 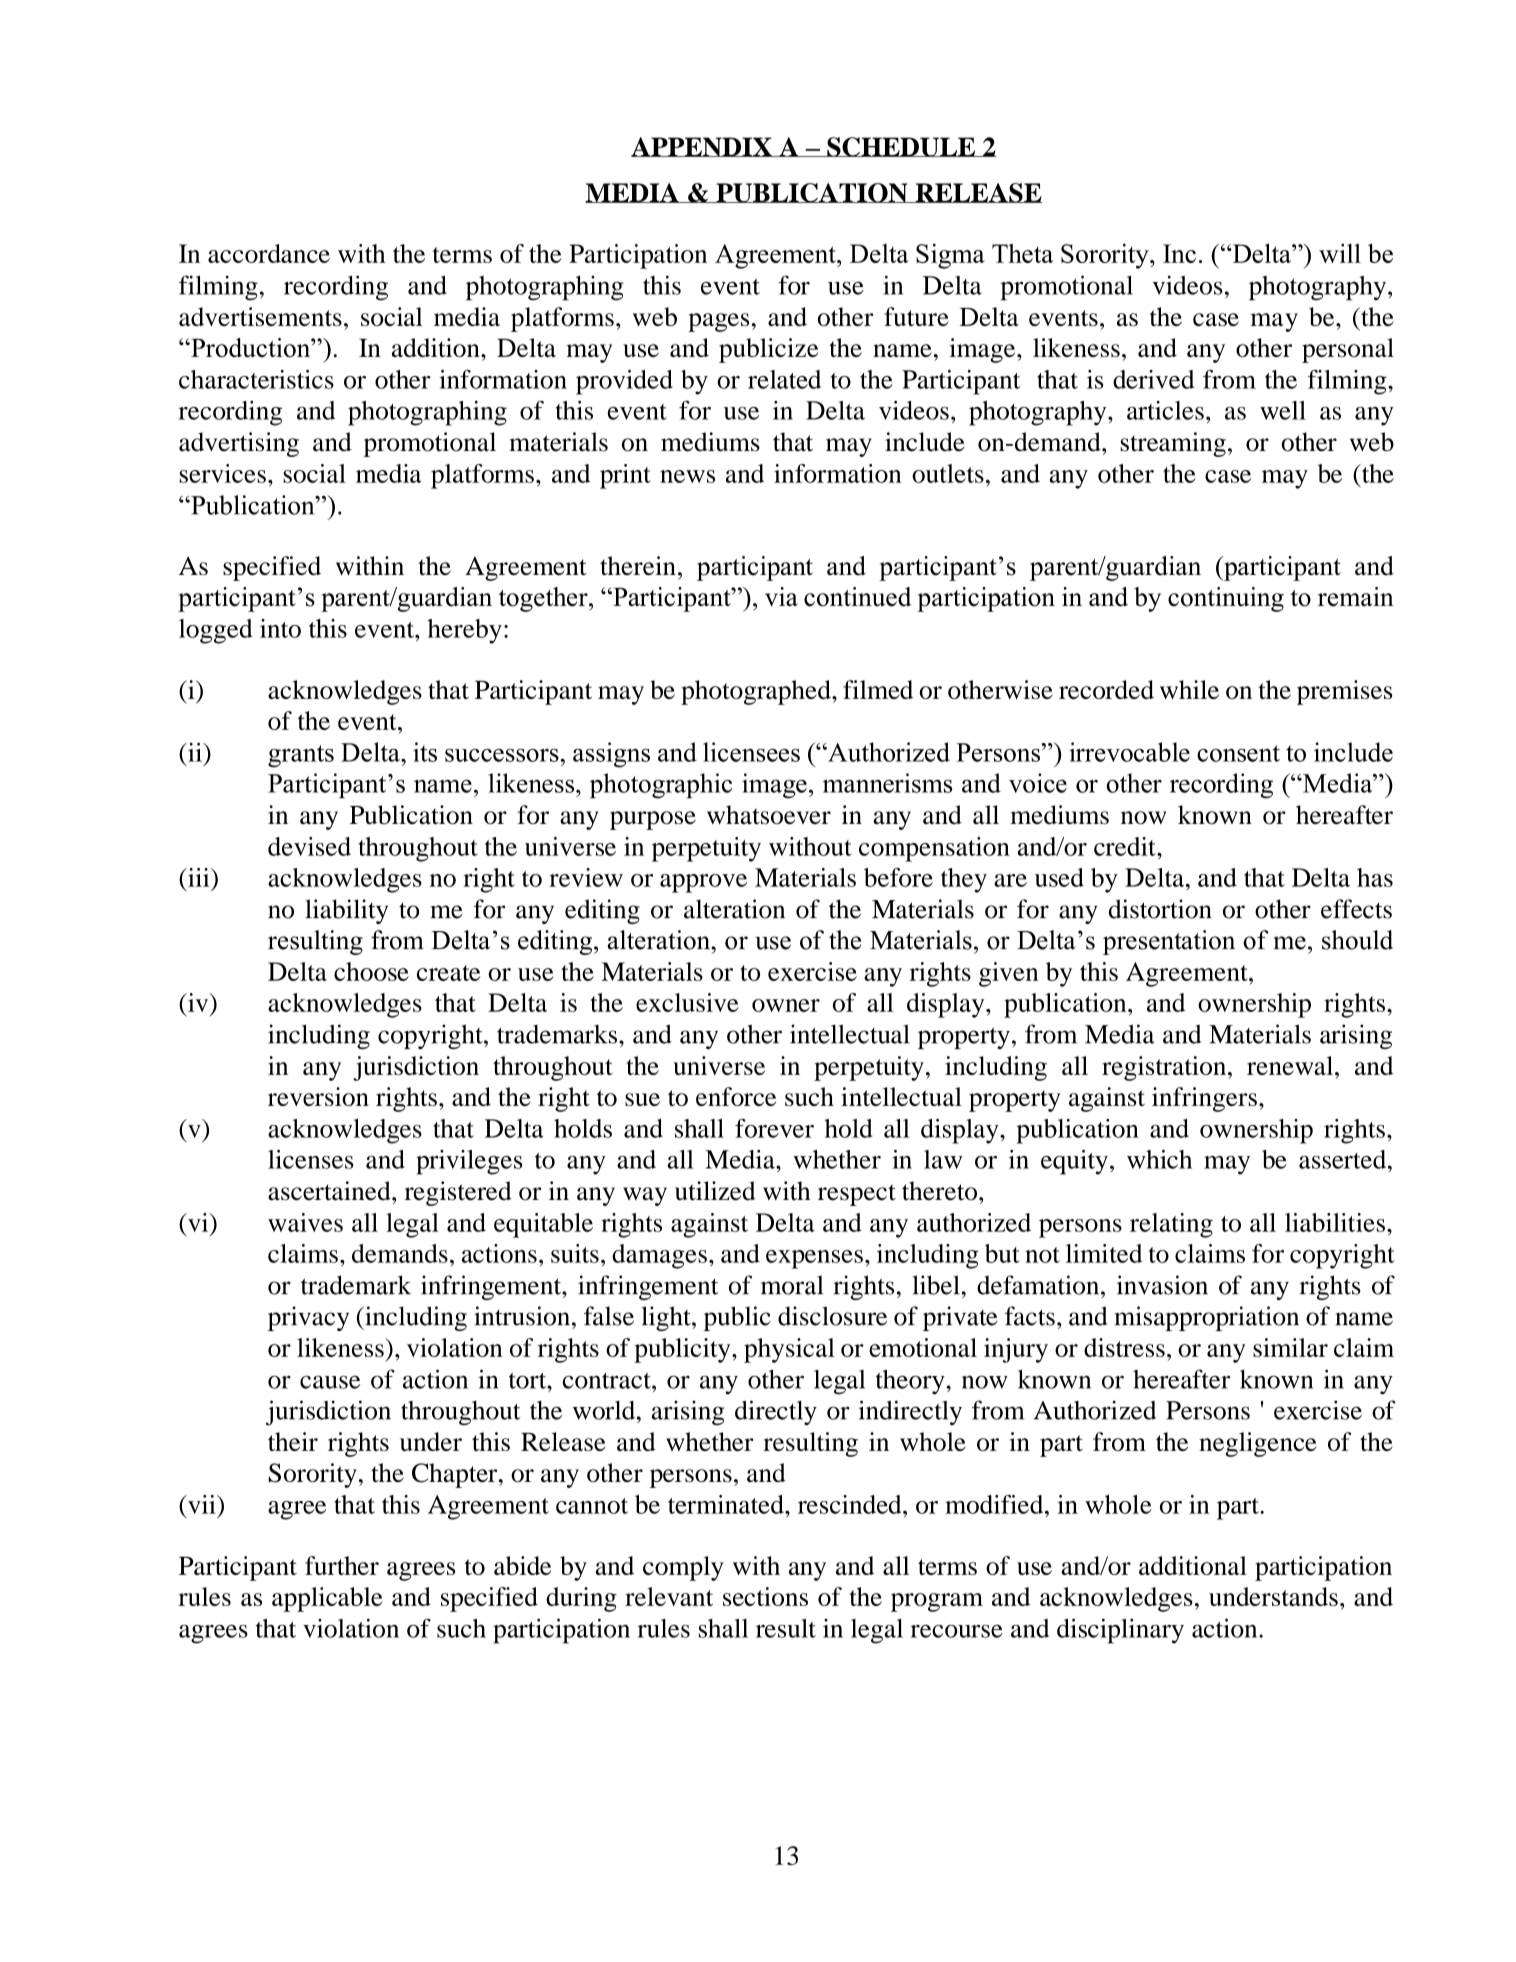 What do you see at coordinates (327, 1599) in the screenshot?
I see `applicable` at bounding box center [327, 1599].
